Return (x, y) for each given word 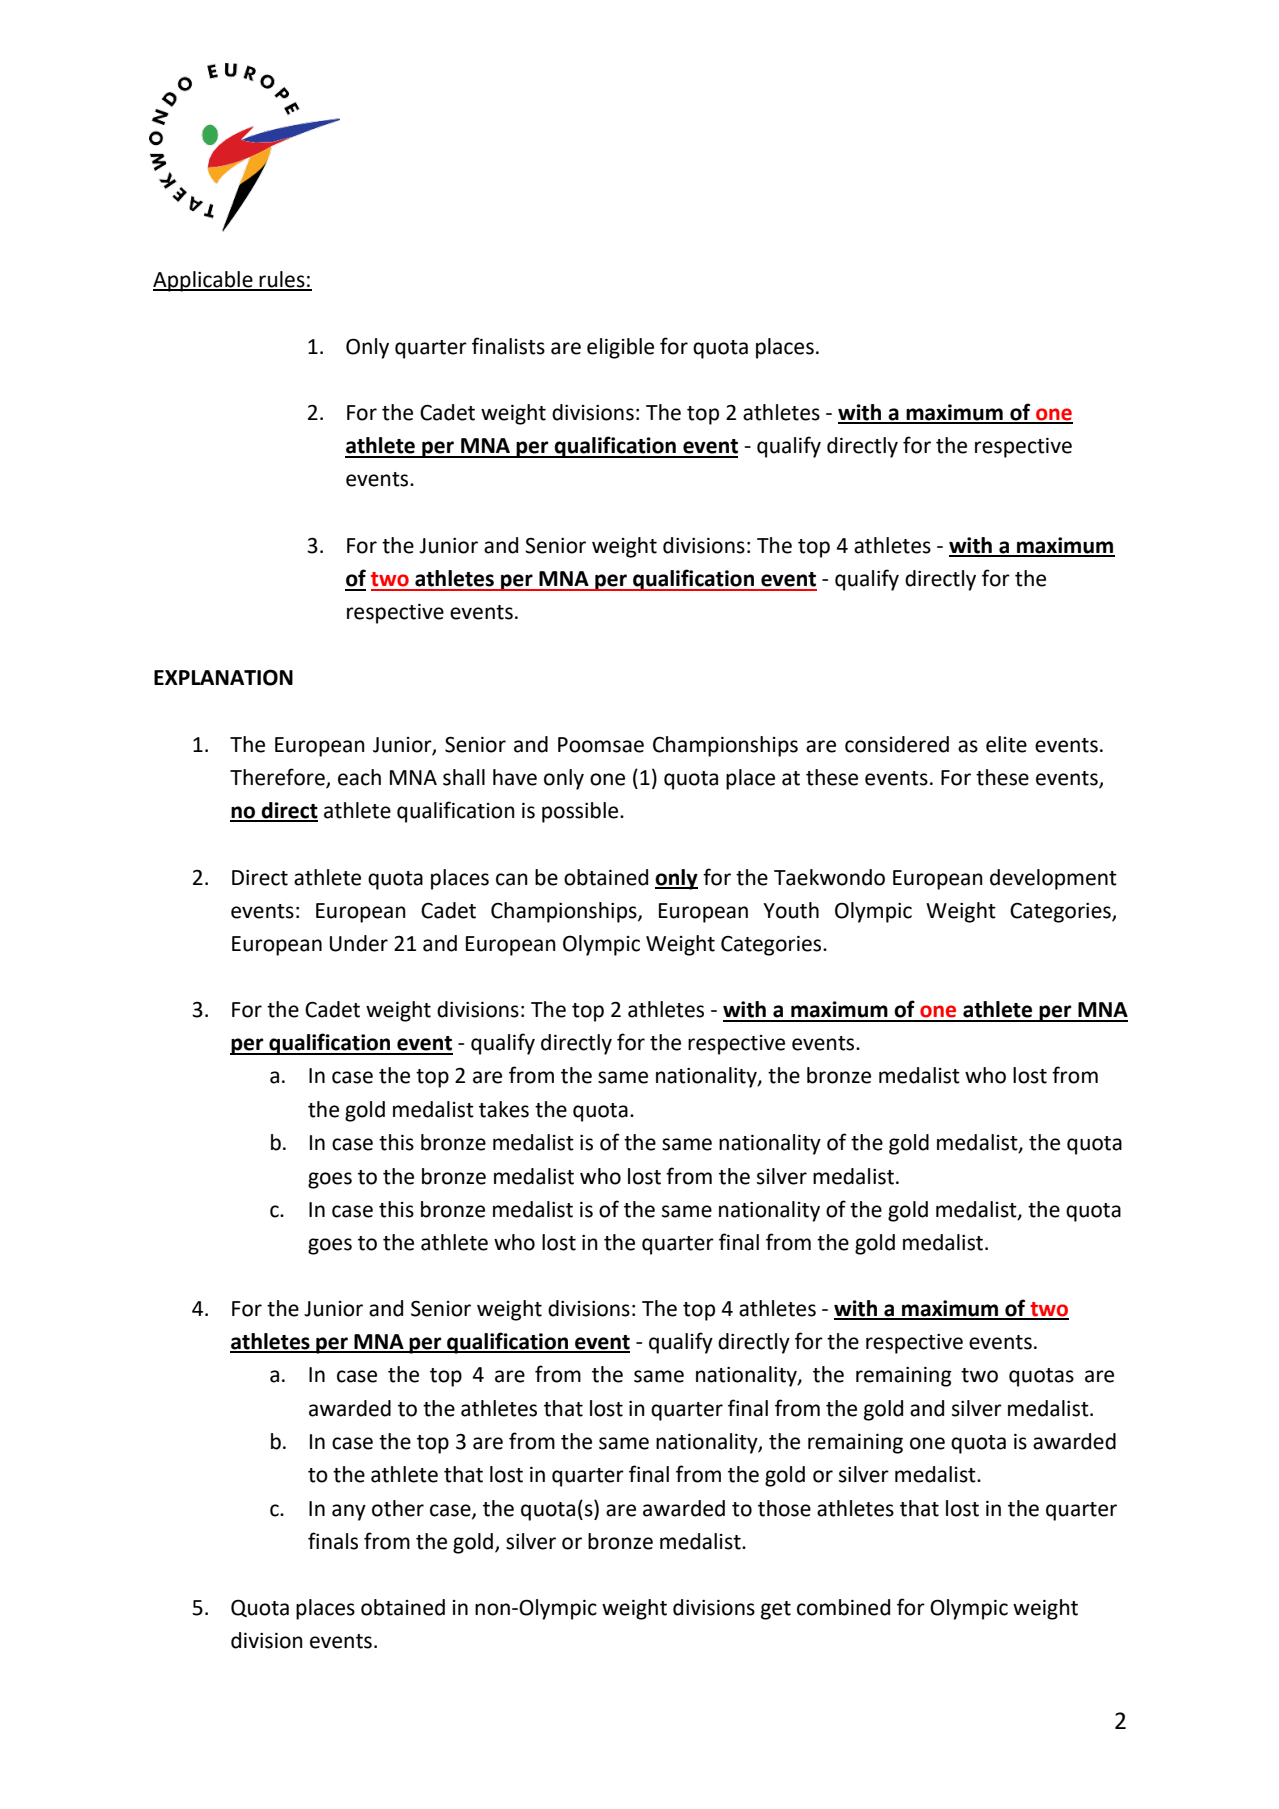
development (1053, 879)
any (349, 1512)
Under (359, 943)
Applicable (204, 281)
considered (897, 744)
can (512, 879)
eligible (620, 348)
